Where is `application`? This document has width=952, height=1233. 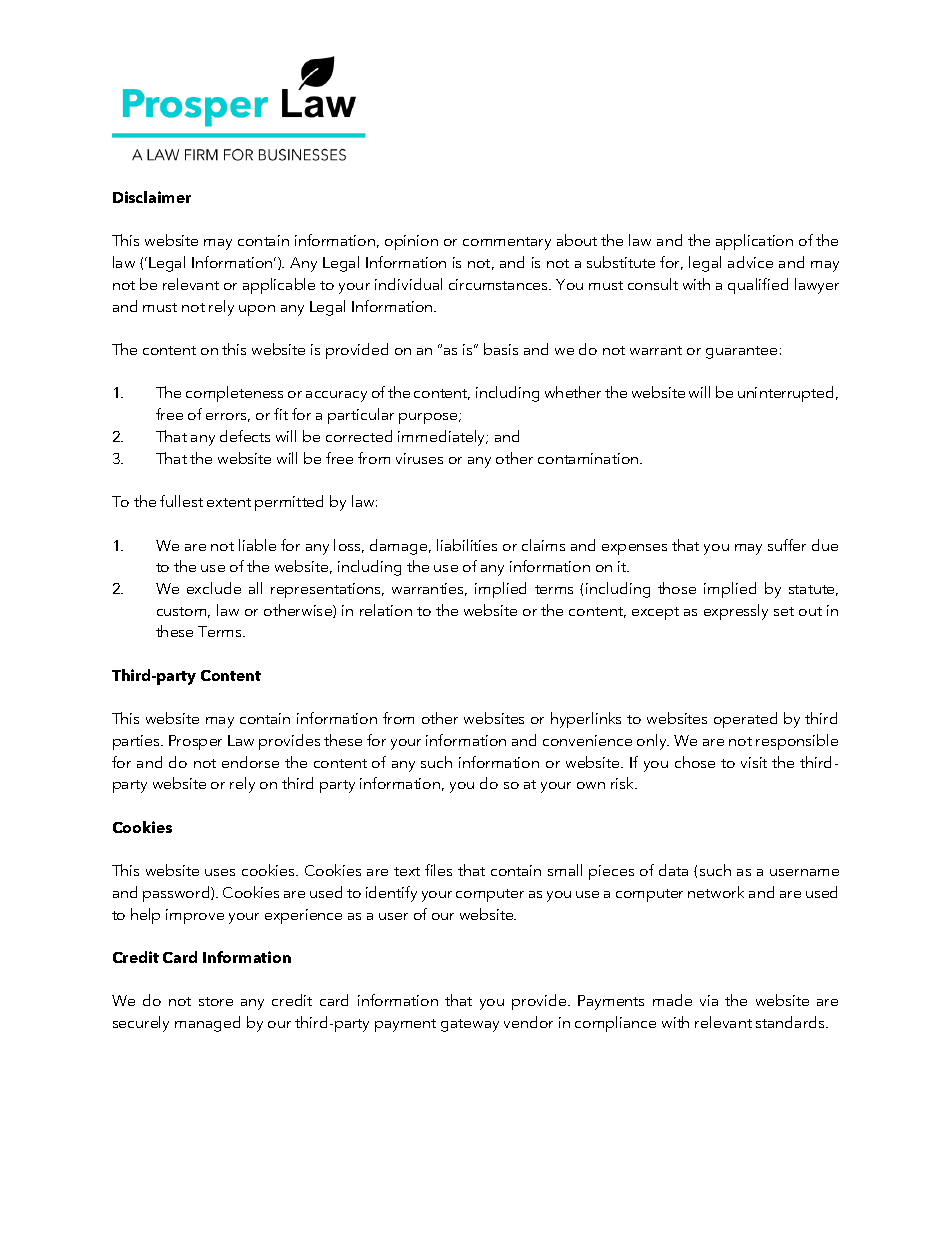 application is located at coordinates (754, 242).
